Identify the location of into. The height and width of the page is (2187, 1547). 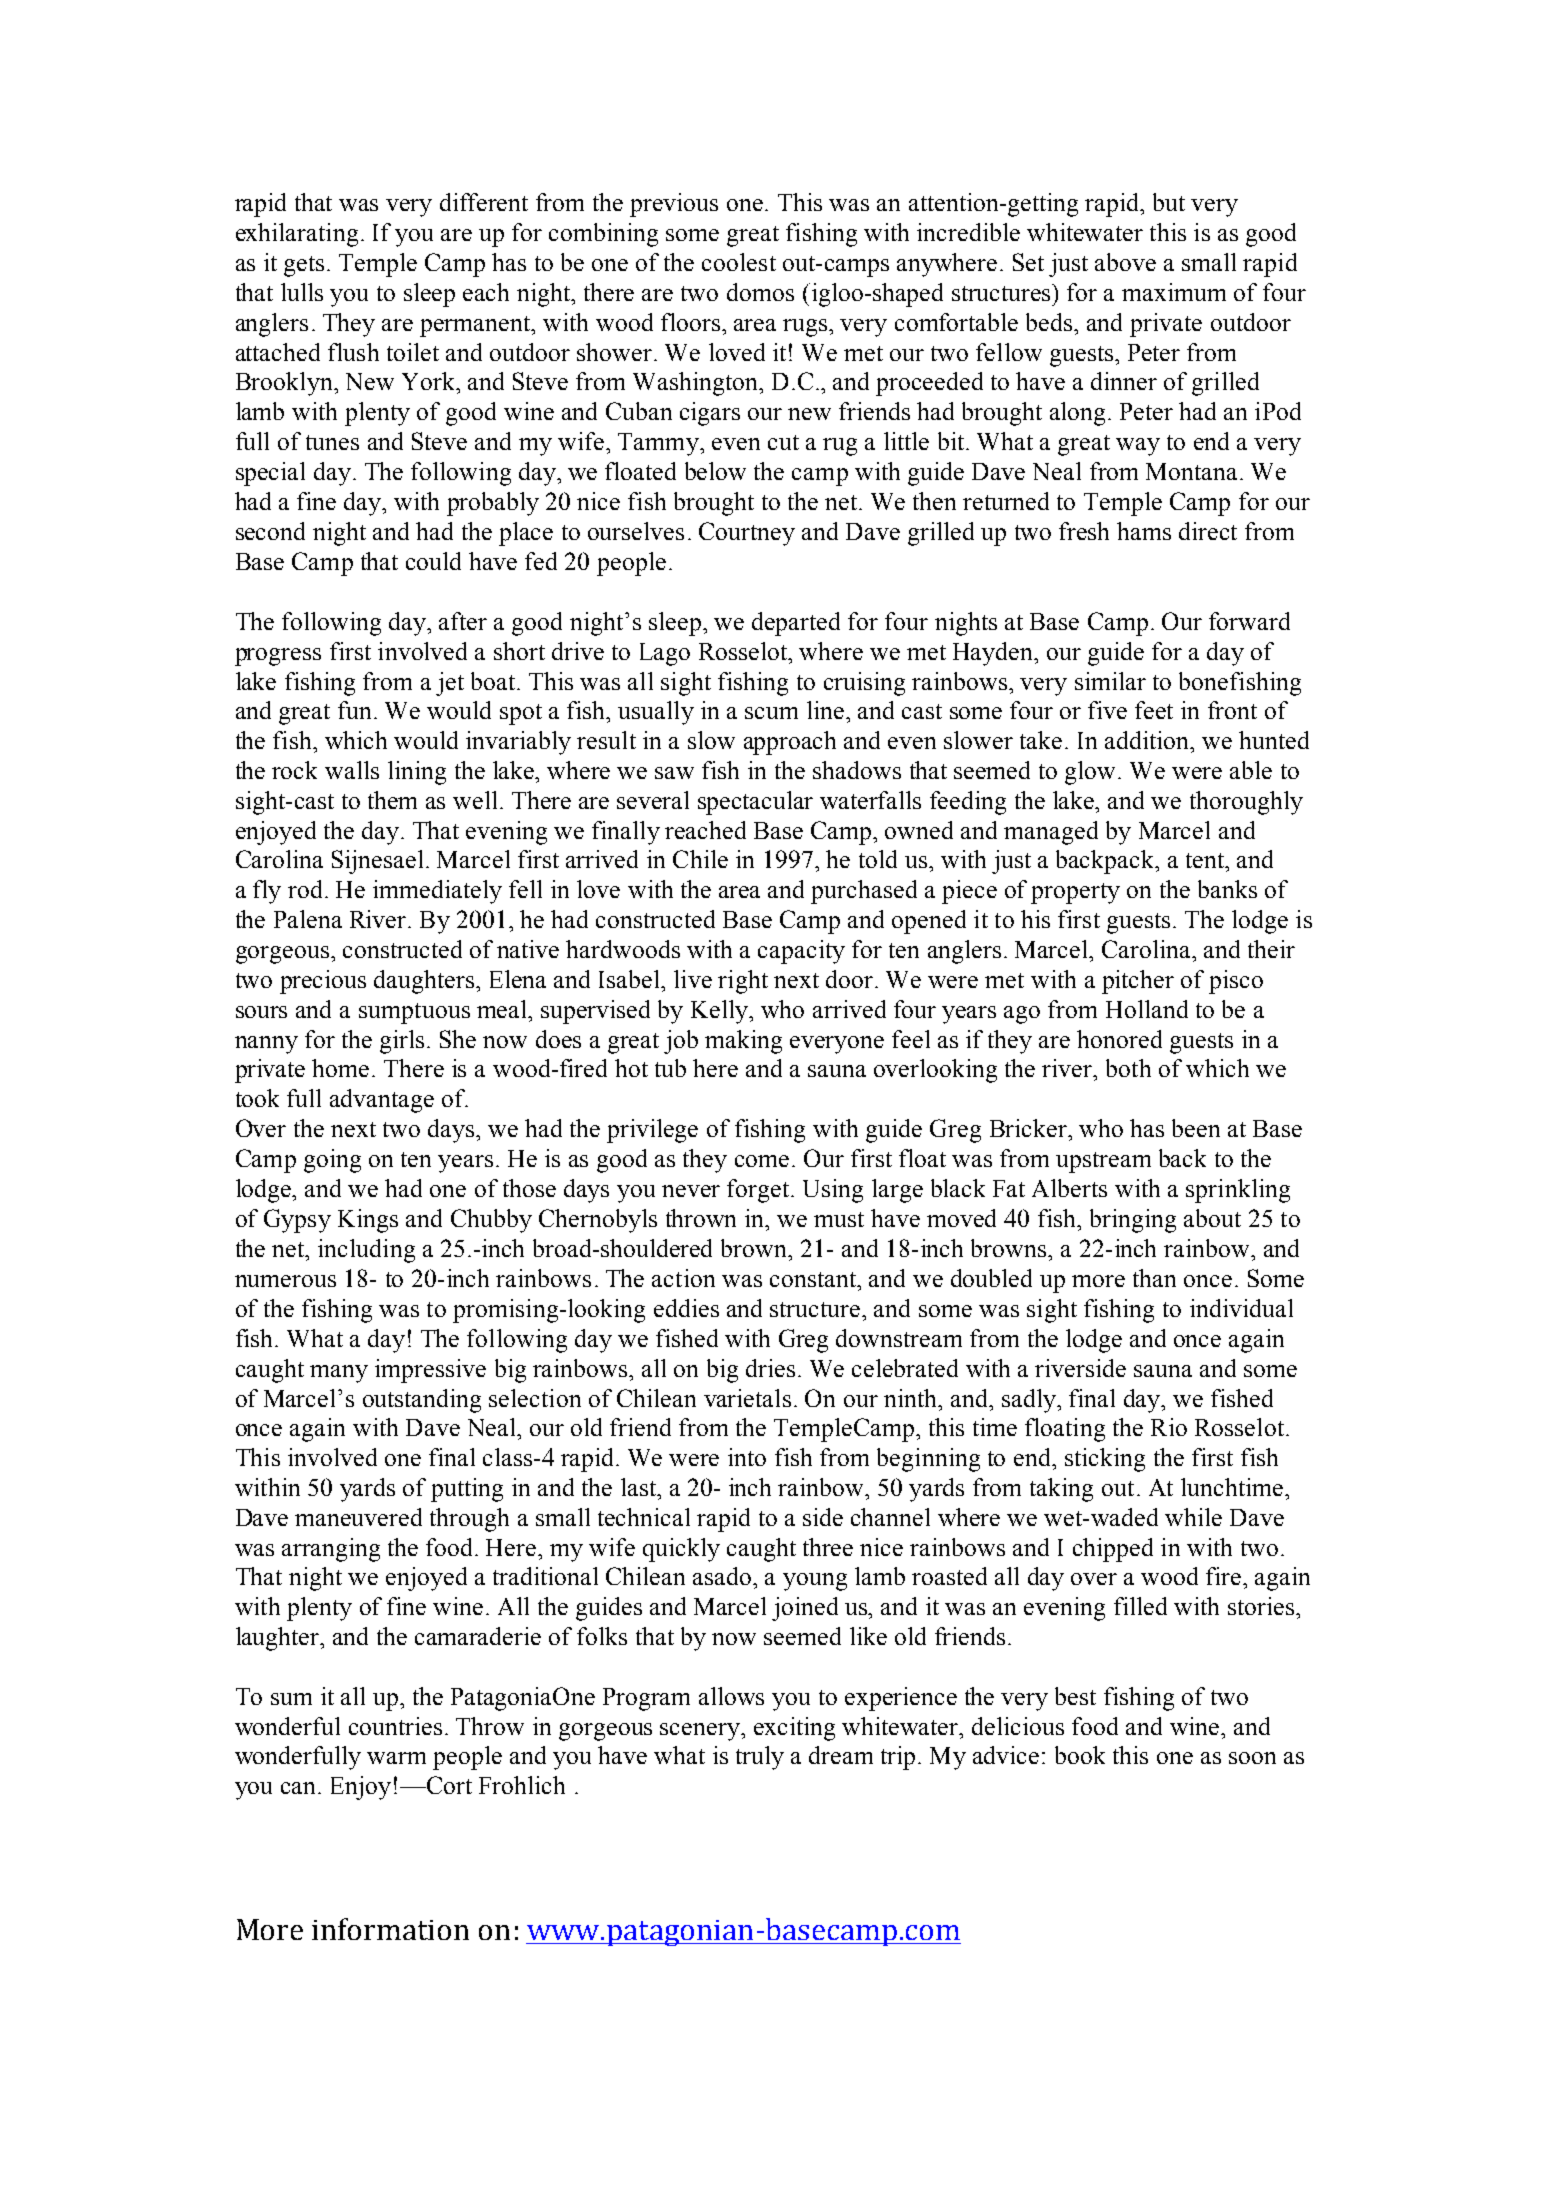
(747, 1457).
